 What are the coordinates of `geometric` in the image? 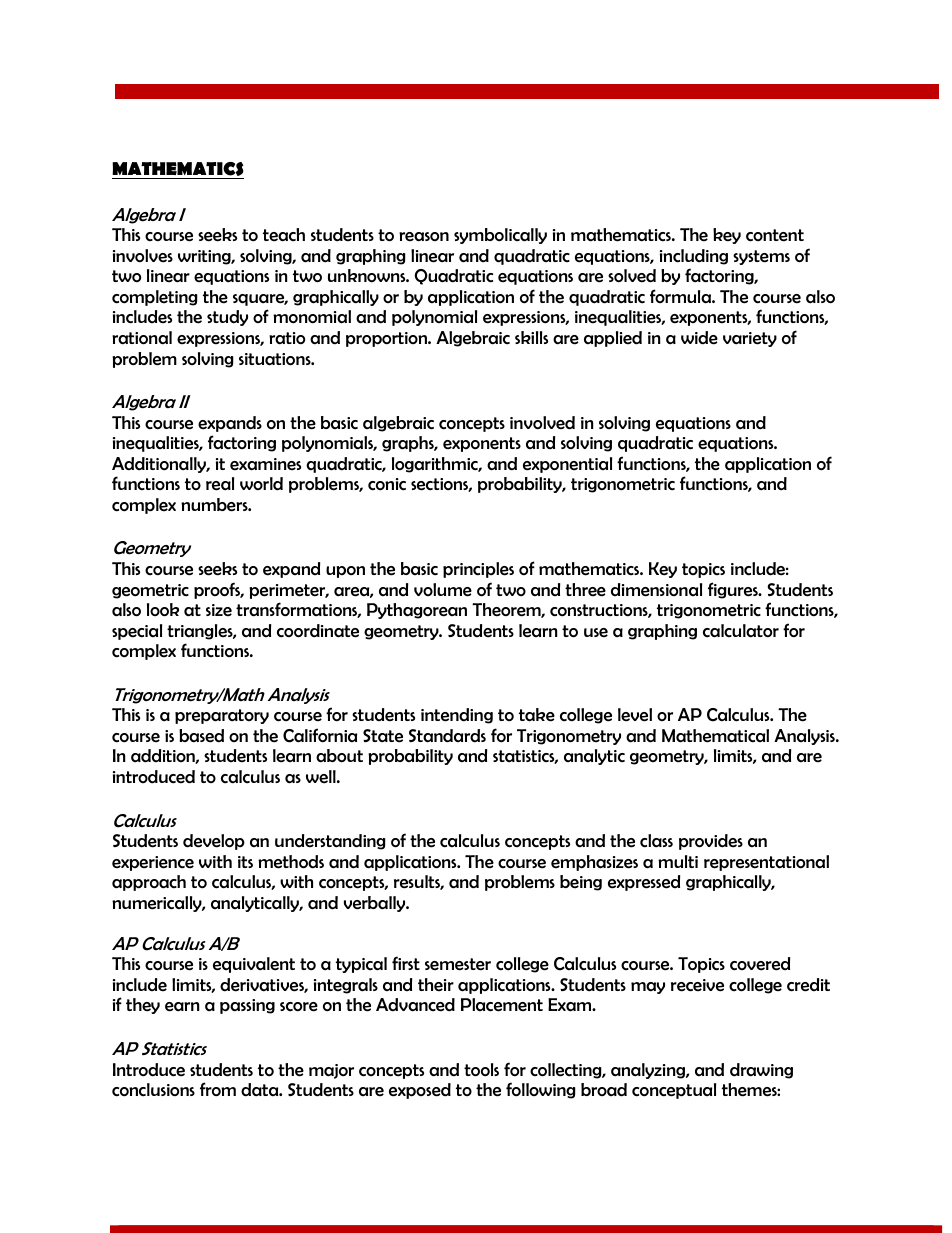 It's located at (150, 591).
